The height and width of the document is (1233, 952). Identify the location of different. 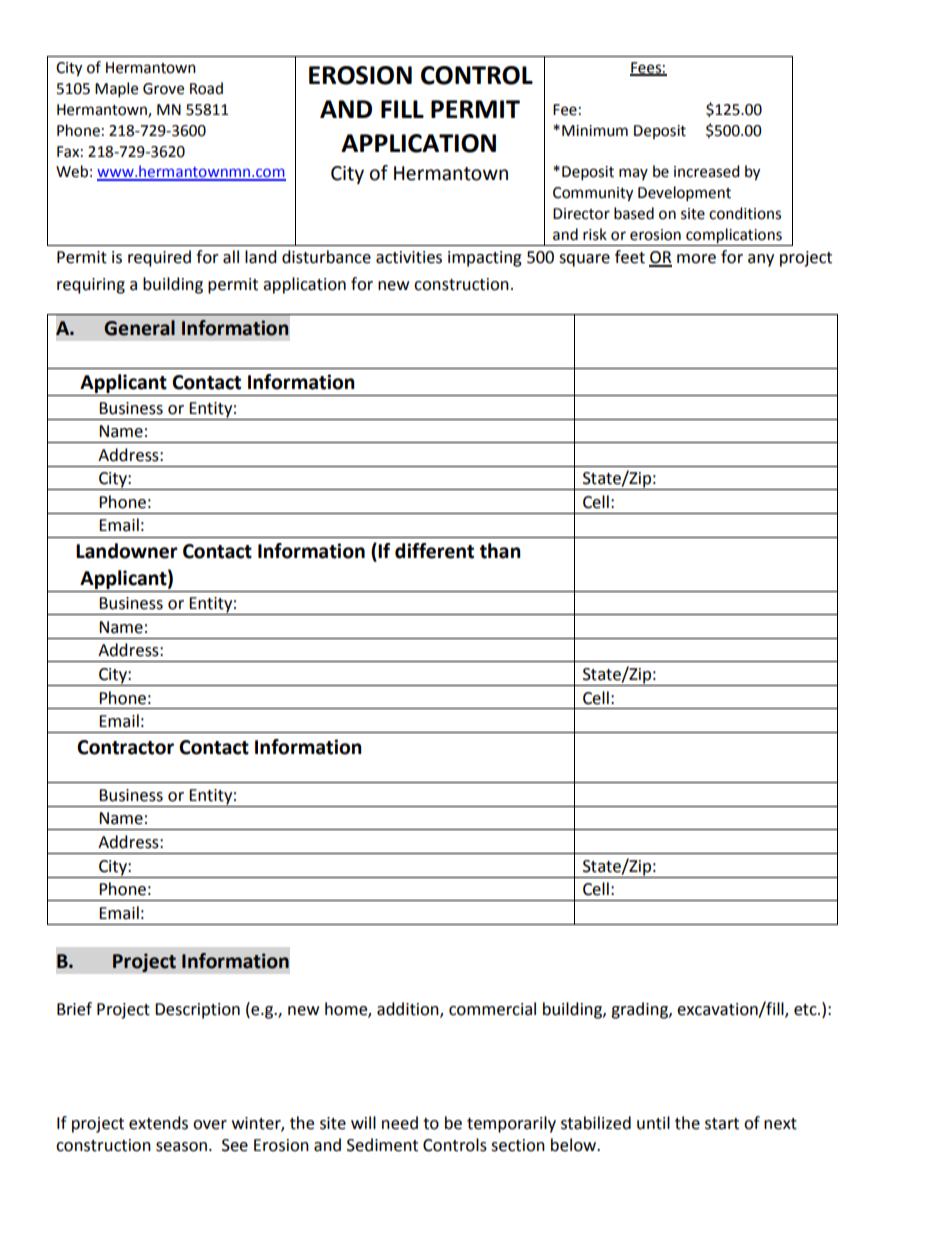
(434, 551).
